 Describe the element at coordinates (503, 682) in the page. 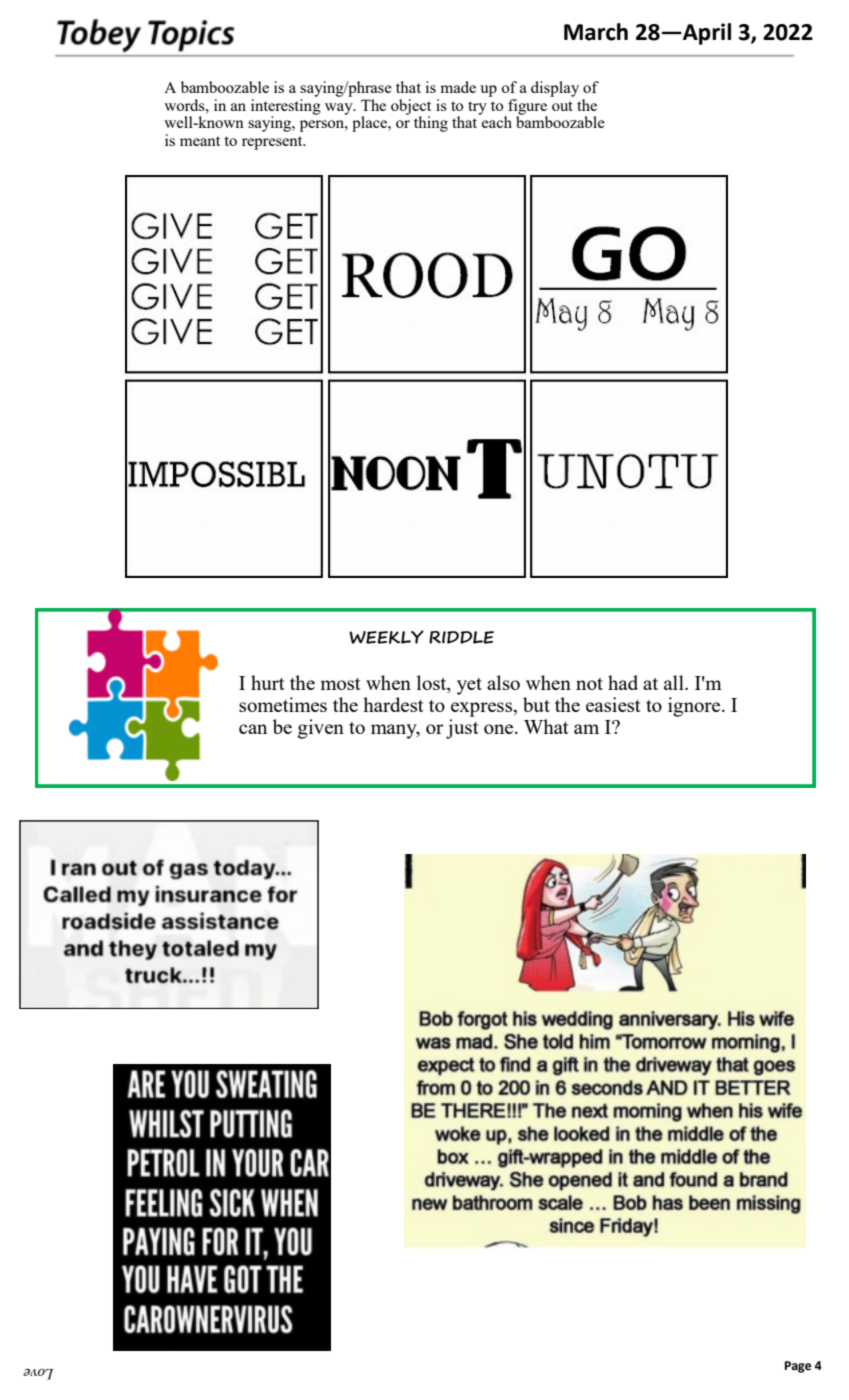

I see `also` at that location.
